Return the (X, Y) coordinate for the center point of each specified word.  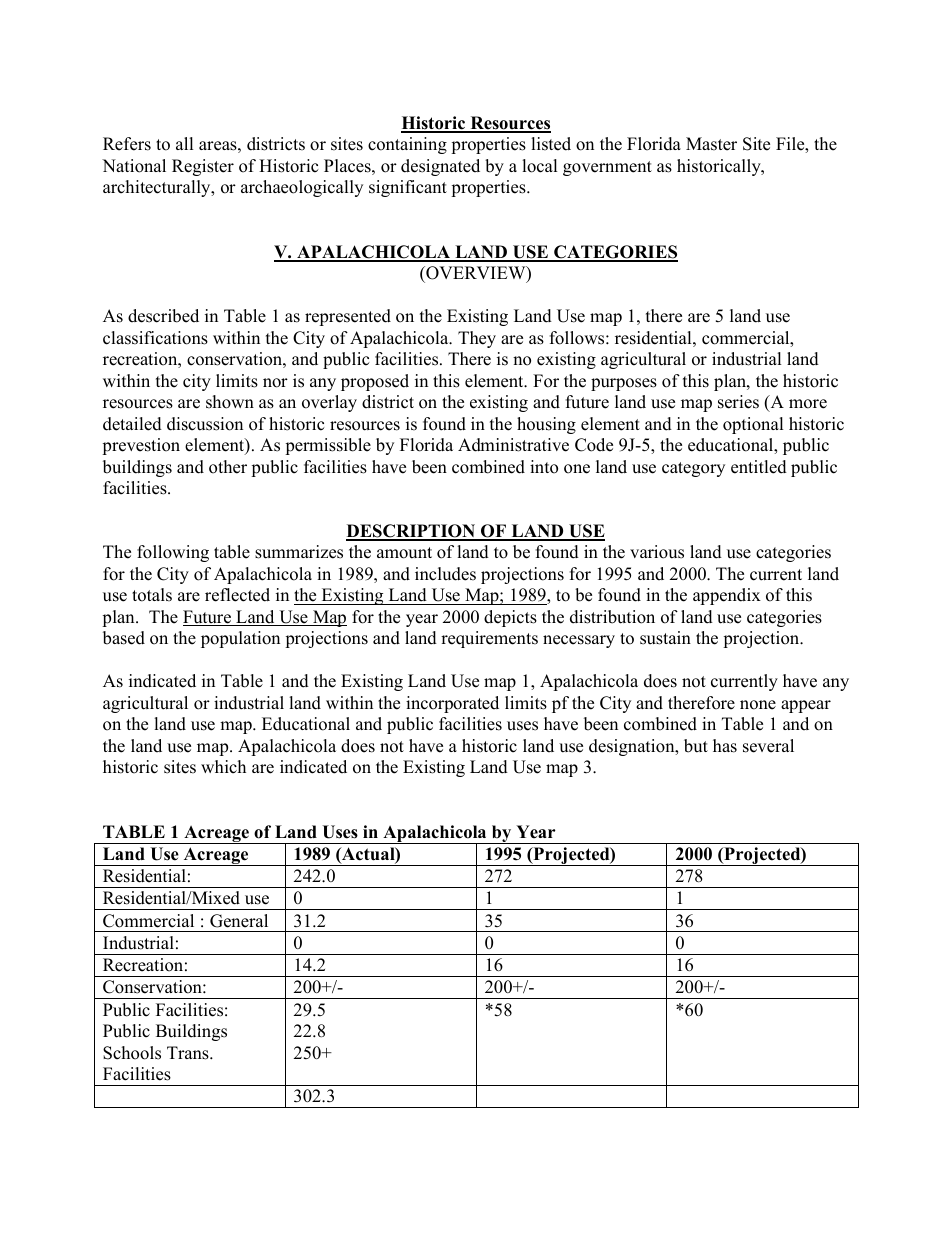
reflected (237, 595)
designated (440, 167)
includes (445, 574)
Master (711, 144)
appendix (727, 596)
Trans (189, 1053)
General (239, 921)
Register (203, 167)
